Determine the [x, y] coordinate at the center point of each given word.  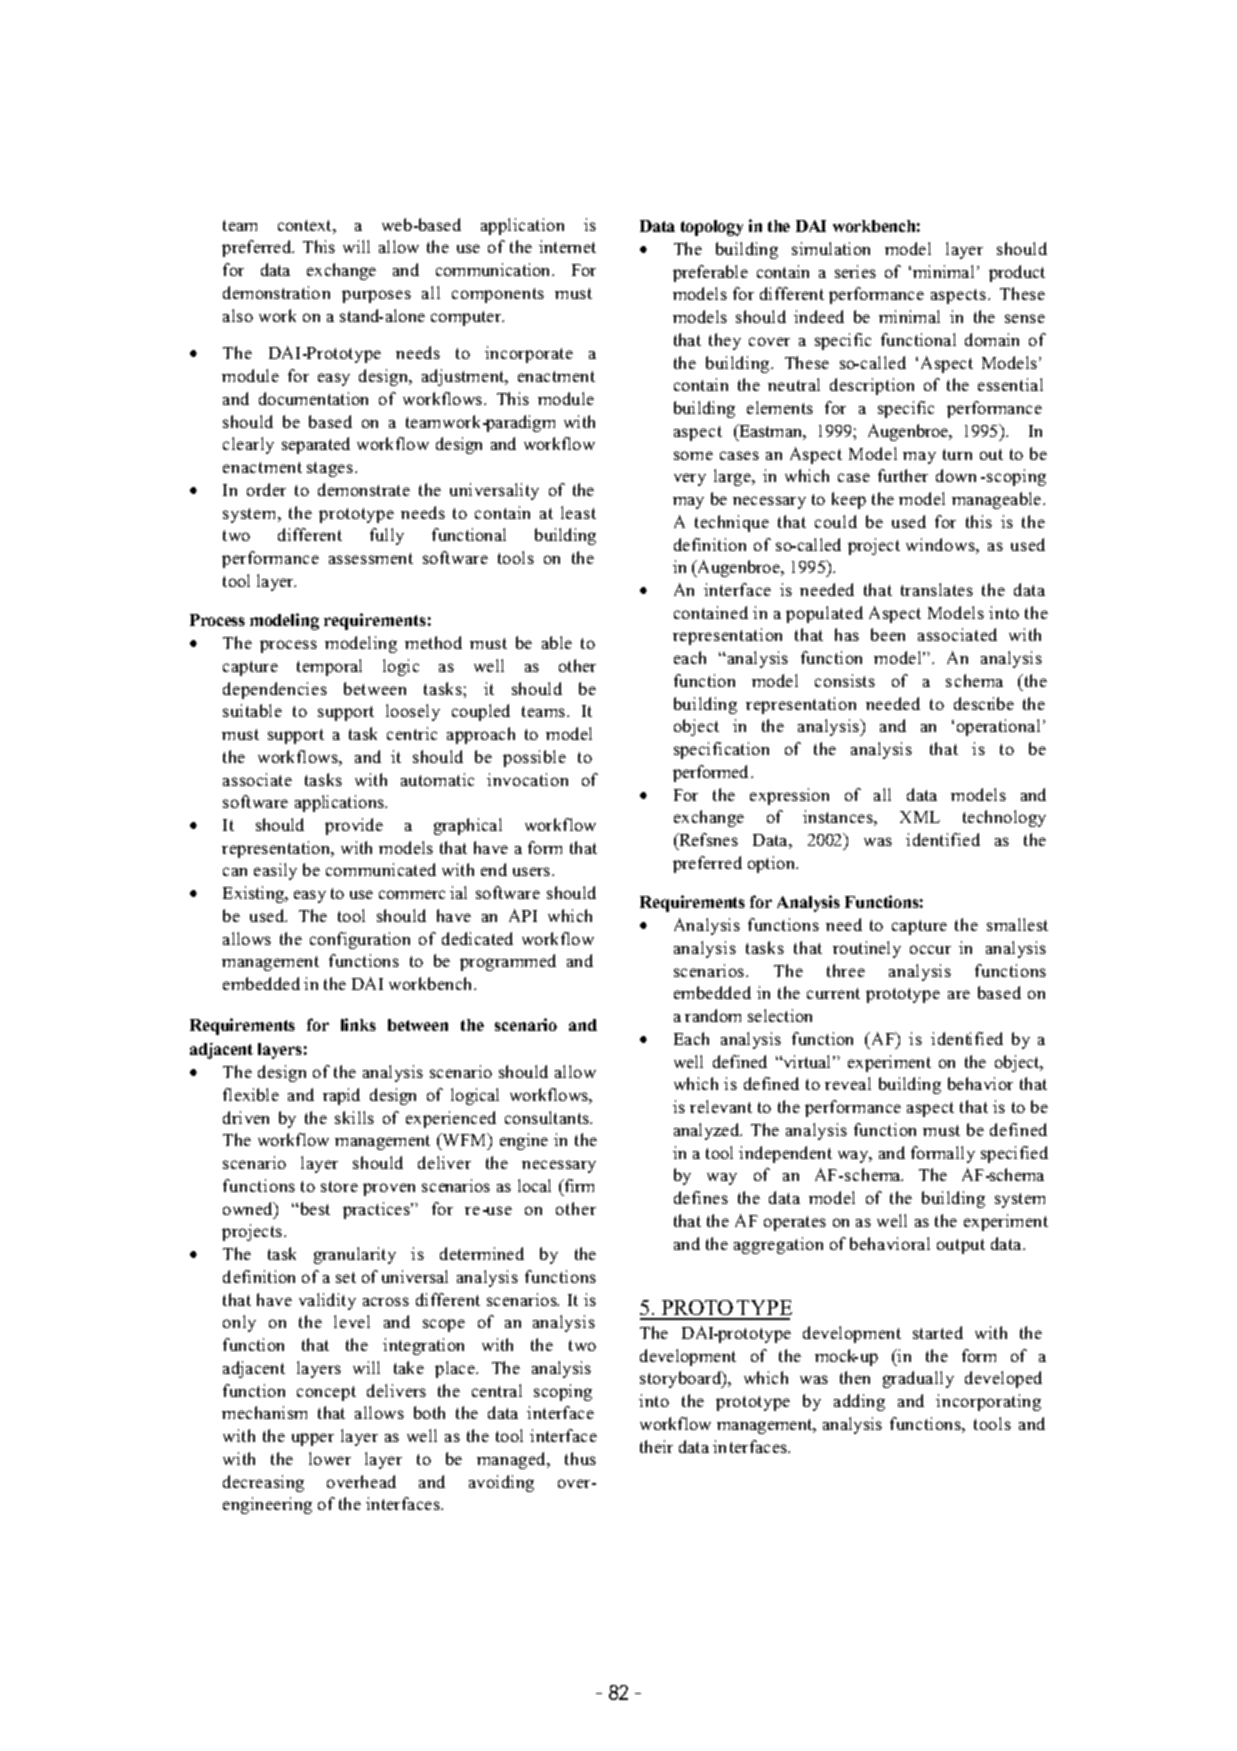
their [656, 1446]
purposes [376, 296]
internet [567, 246]
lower [330, 1458]
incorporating [988, 1402]
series [855, 271]
